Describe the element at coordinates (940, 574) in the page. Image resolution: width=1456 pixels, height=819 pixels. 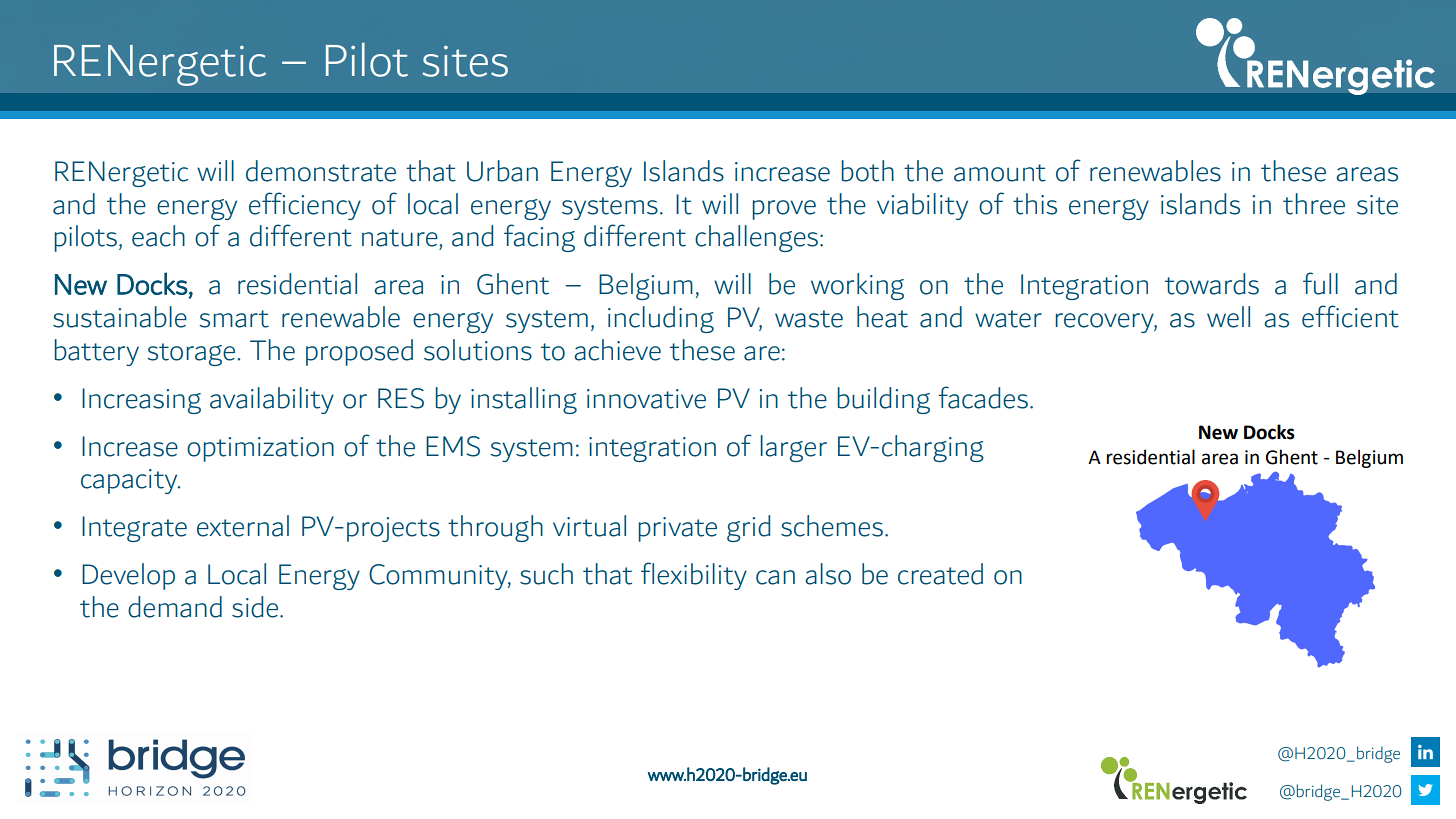
I see `created` at that location.
